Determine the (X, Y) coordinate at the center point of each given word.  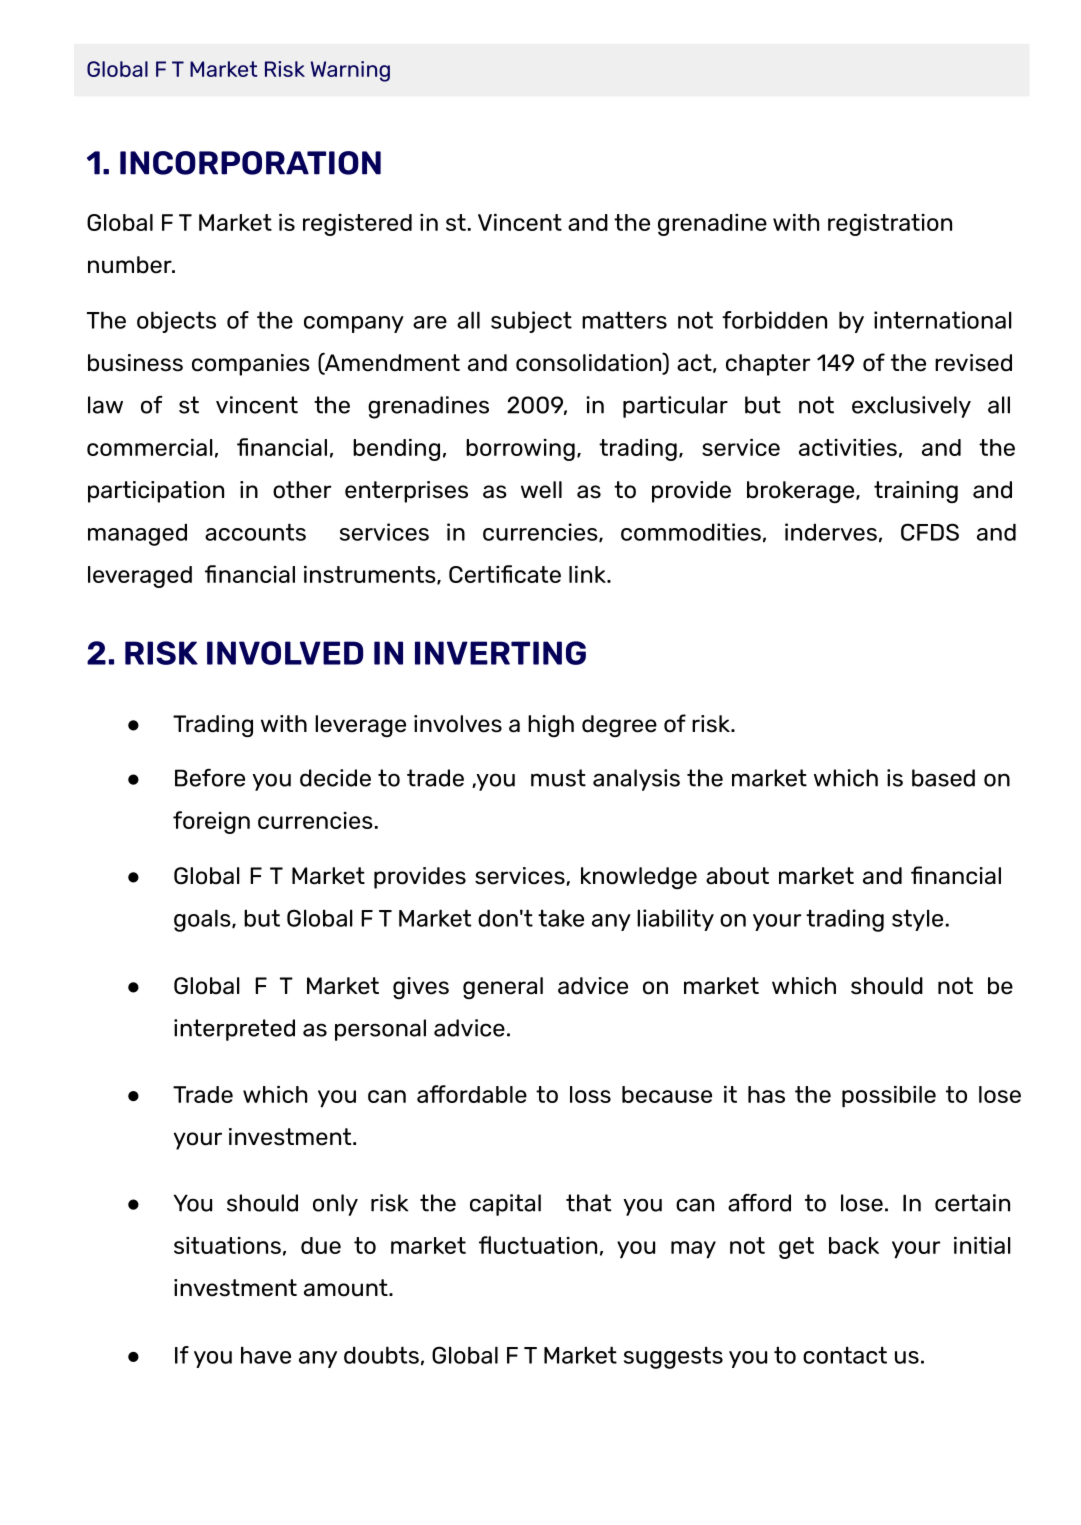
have (266, 1355)
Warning (350, 71)
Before (210, 778)
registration (890, 225)
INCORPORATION (250, 163)
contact (845, 1355)
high (551, 726)
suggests (673, 1357)
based (943, 778)
